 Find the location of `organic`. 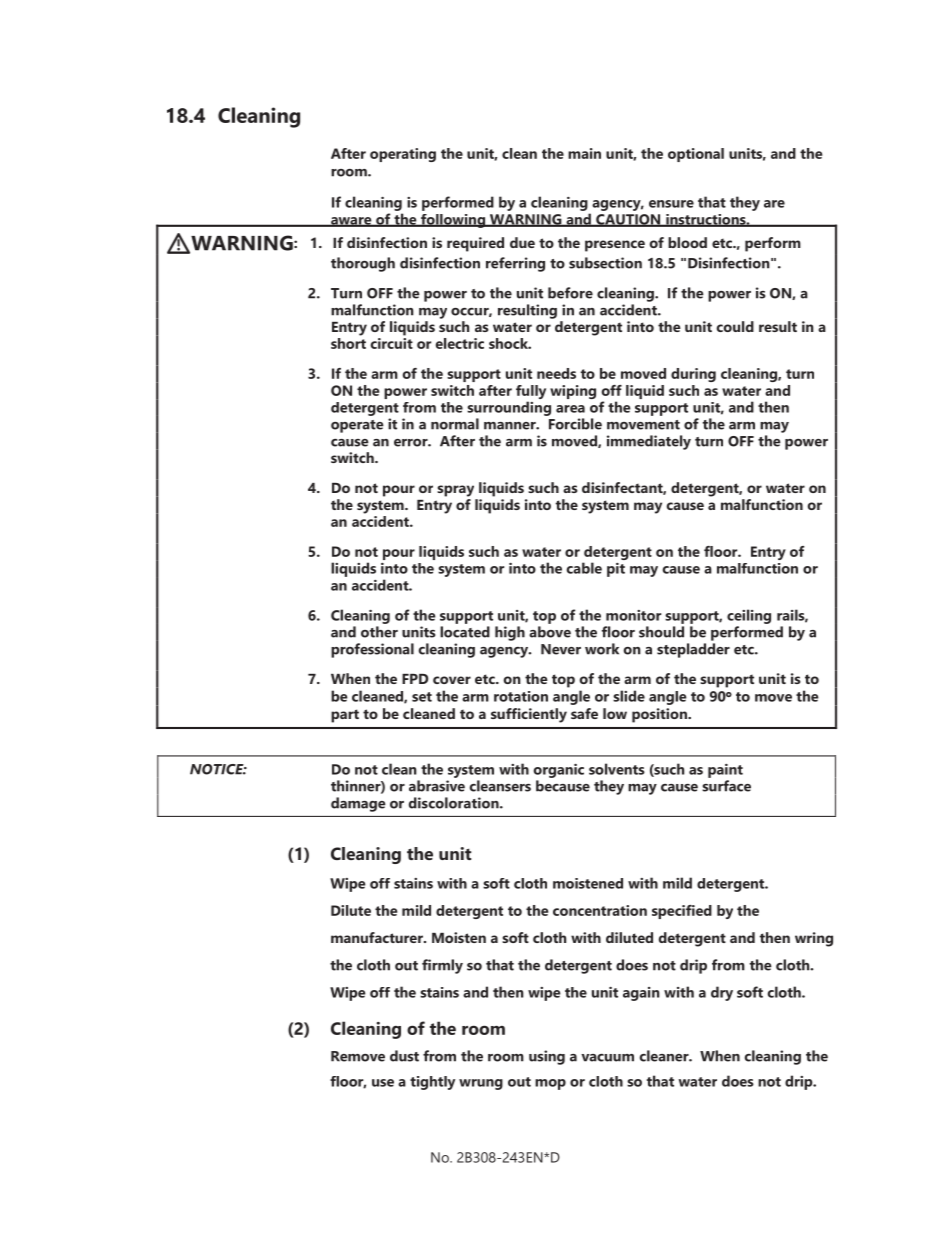

organic is located at coordinates (559, 771).
